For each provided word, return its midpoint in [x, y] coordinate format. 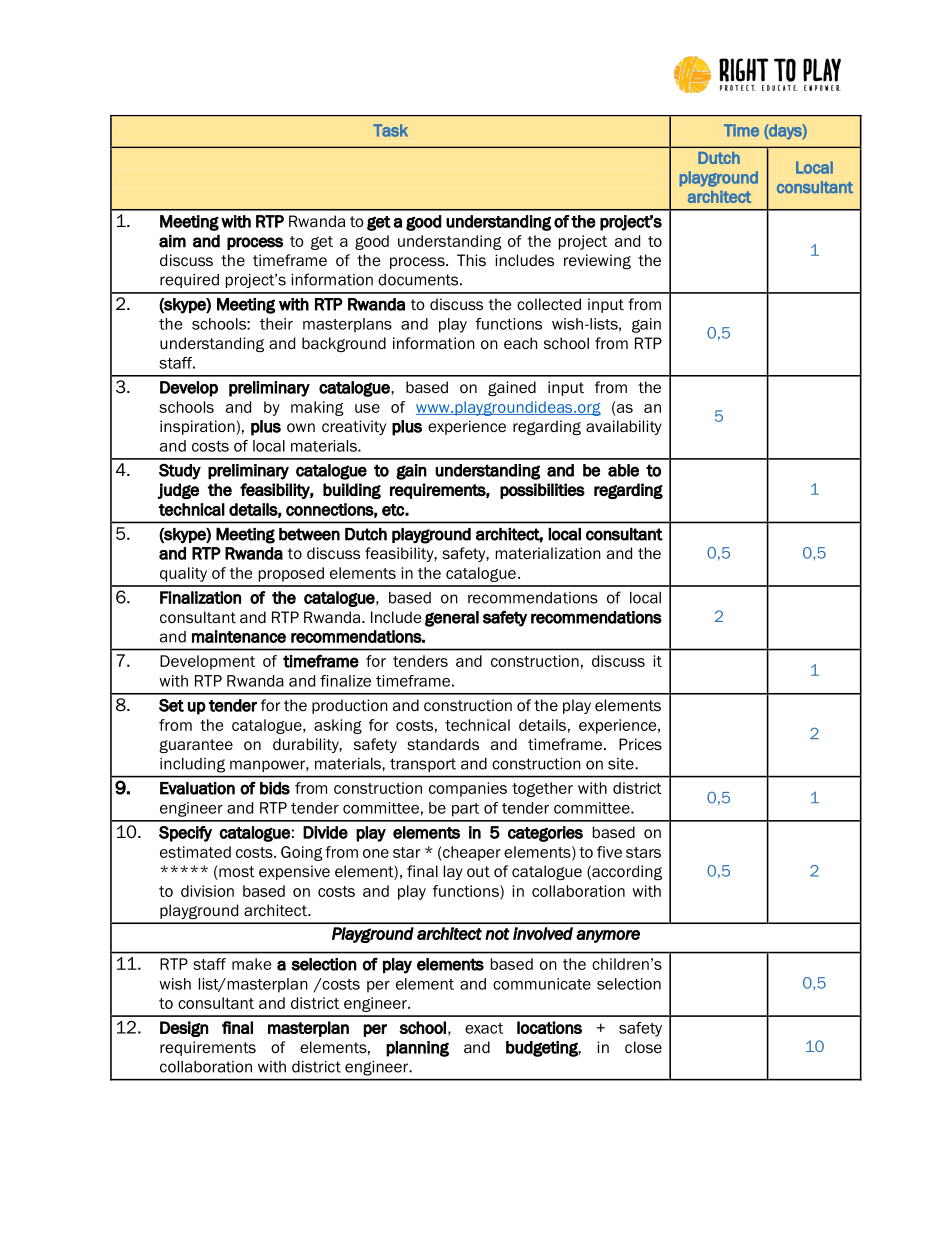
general [452, 619]
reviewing [597, 261]
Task [390, 130]
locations [549, 1027]
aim [172, 241]
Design [184, 1029]
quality [183, 574]
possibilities [542, 491]
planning [417, 1049]
